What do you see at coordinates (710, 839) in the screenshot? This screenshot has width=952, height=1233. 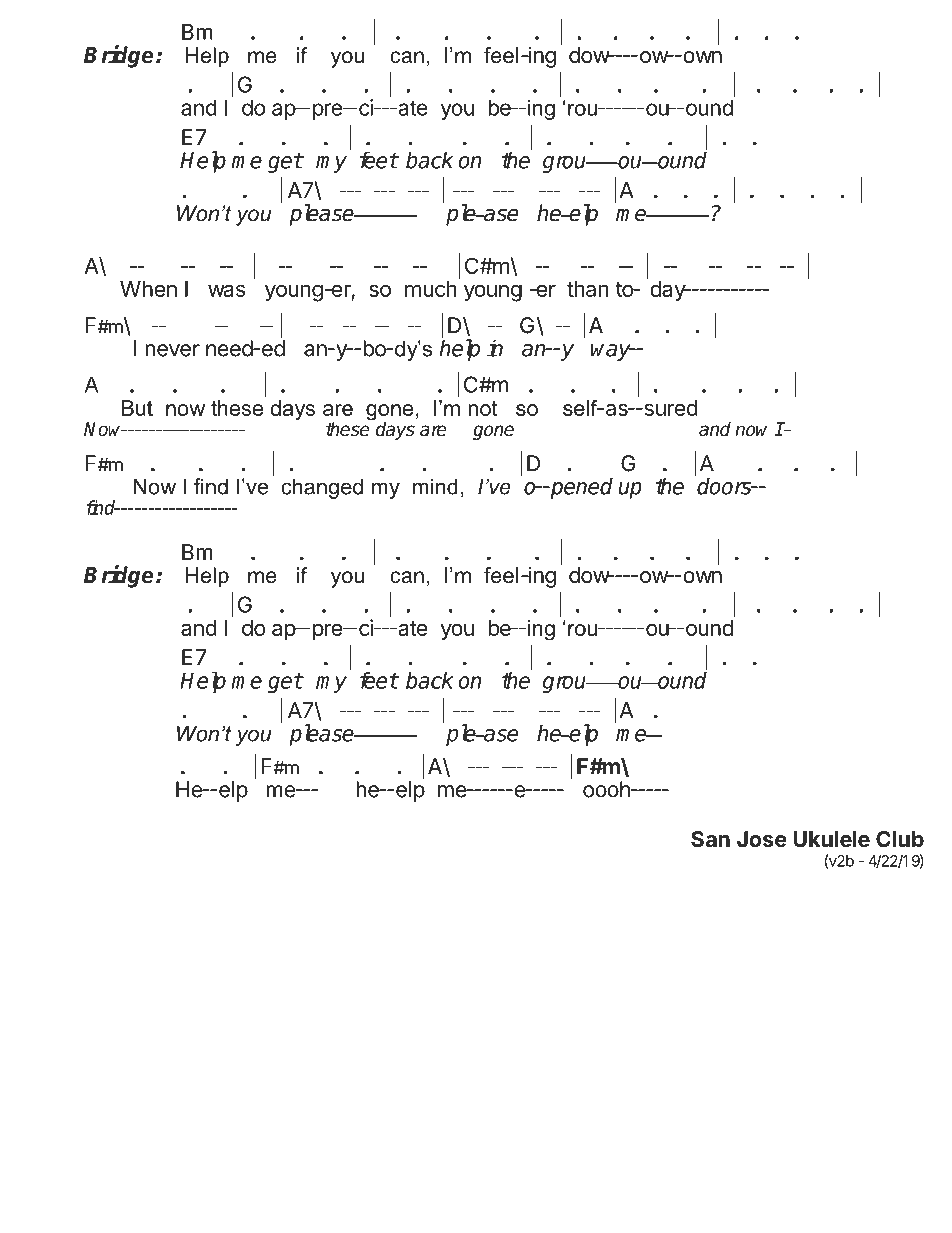 I see `San` at bounding box center [710, 839].
